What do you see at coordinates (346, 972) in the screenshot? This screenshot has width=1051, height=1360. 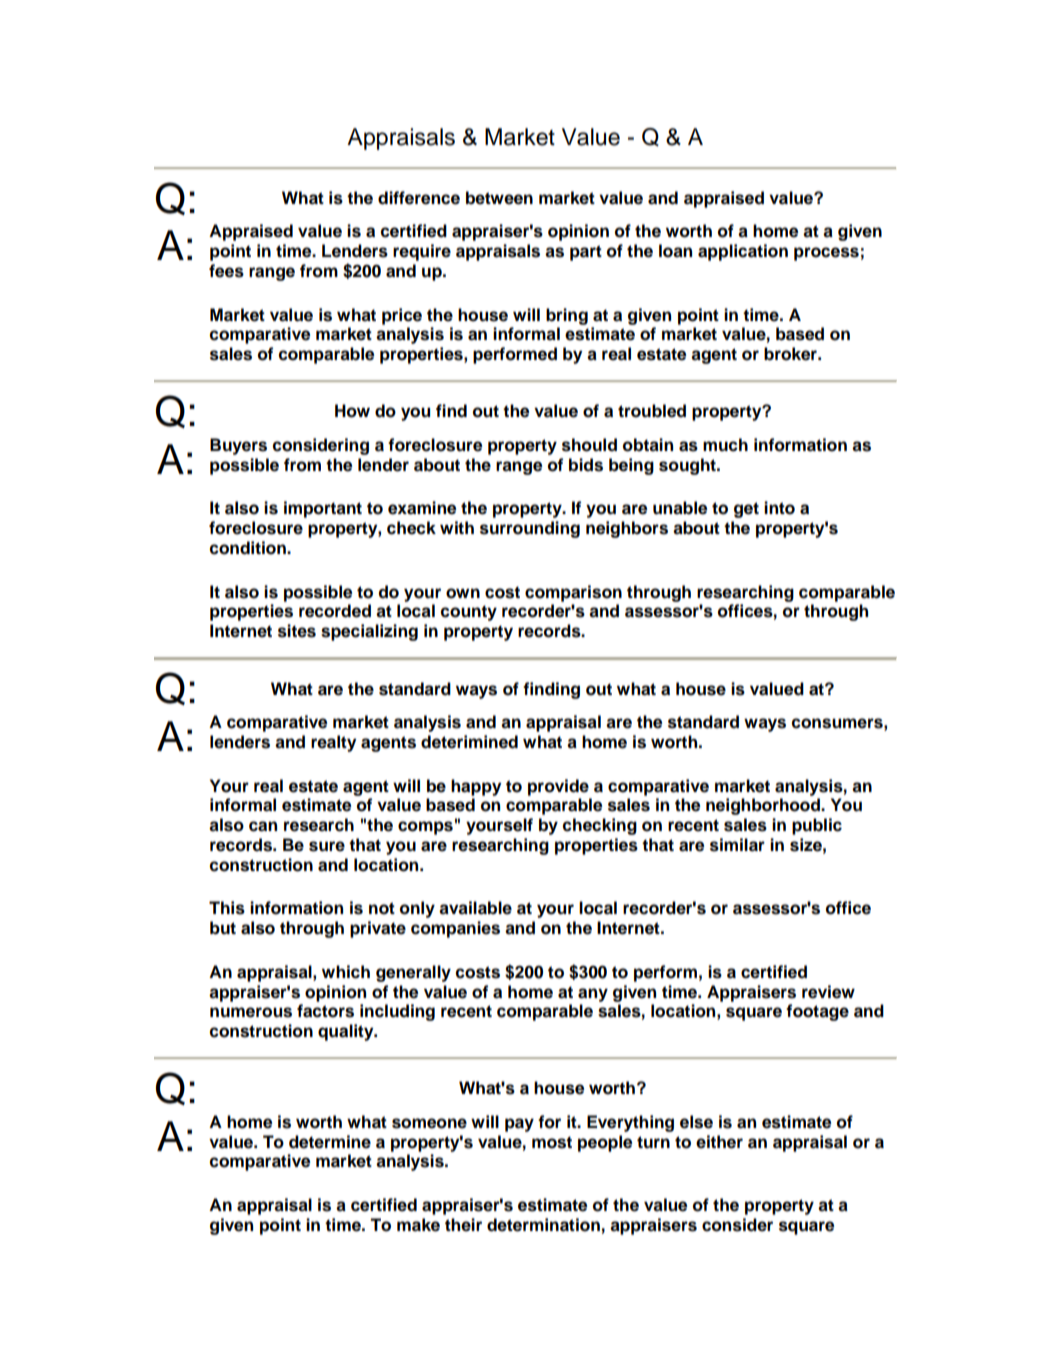 I see `which` at bounding box center [346, 972].
